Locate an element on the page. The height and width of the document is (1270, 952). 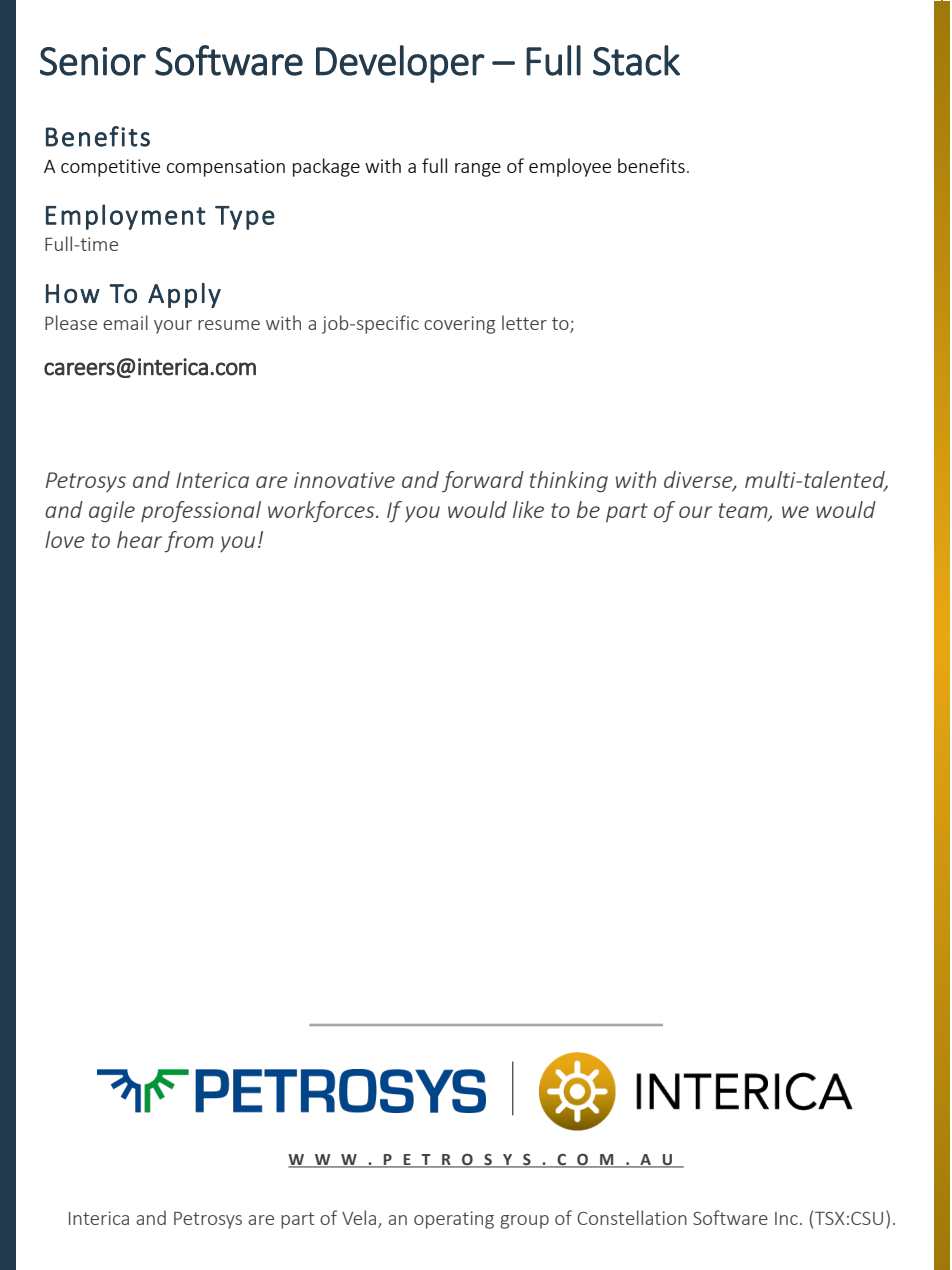
Constellation is located at coordinates (632, 1217).
